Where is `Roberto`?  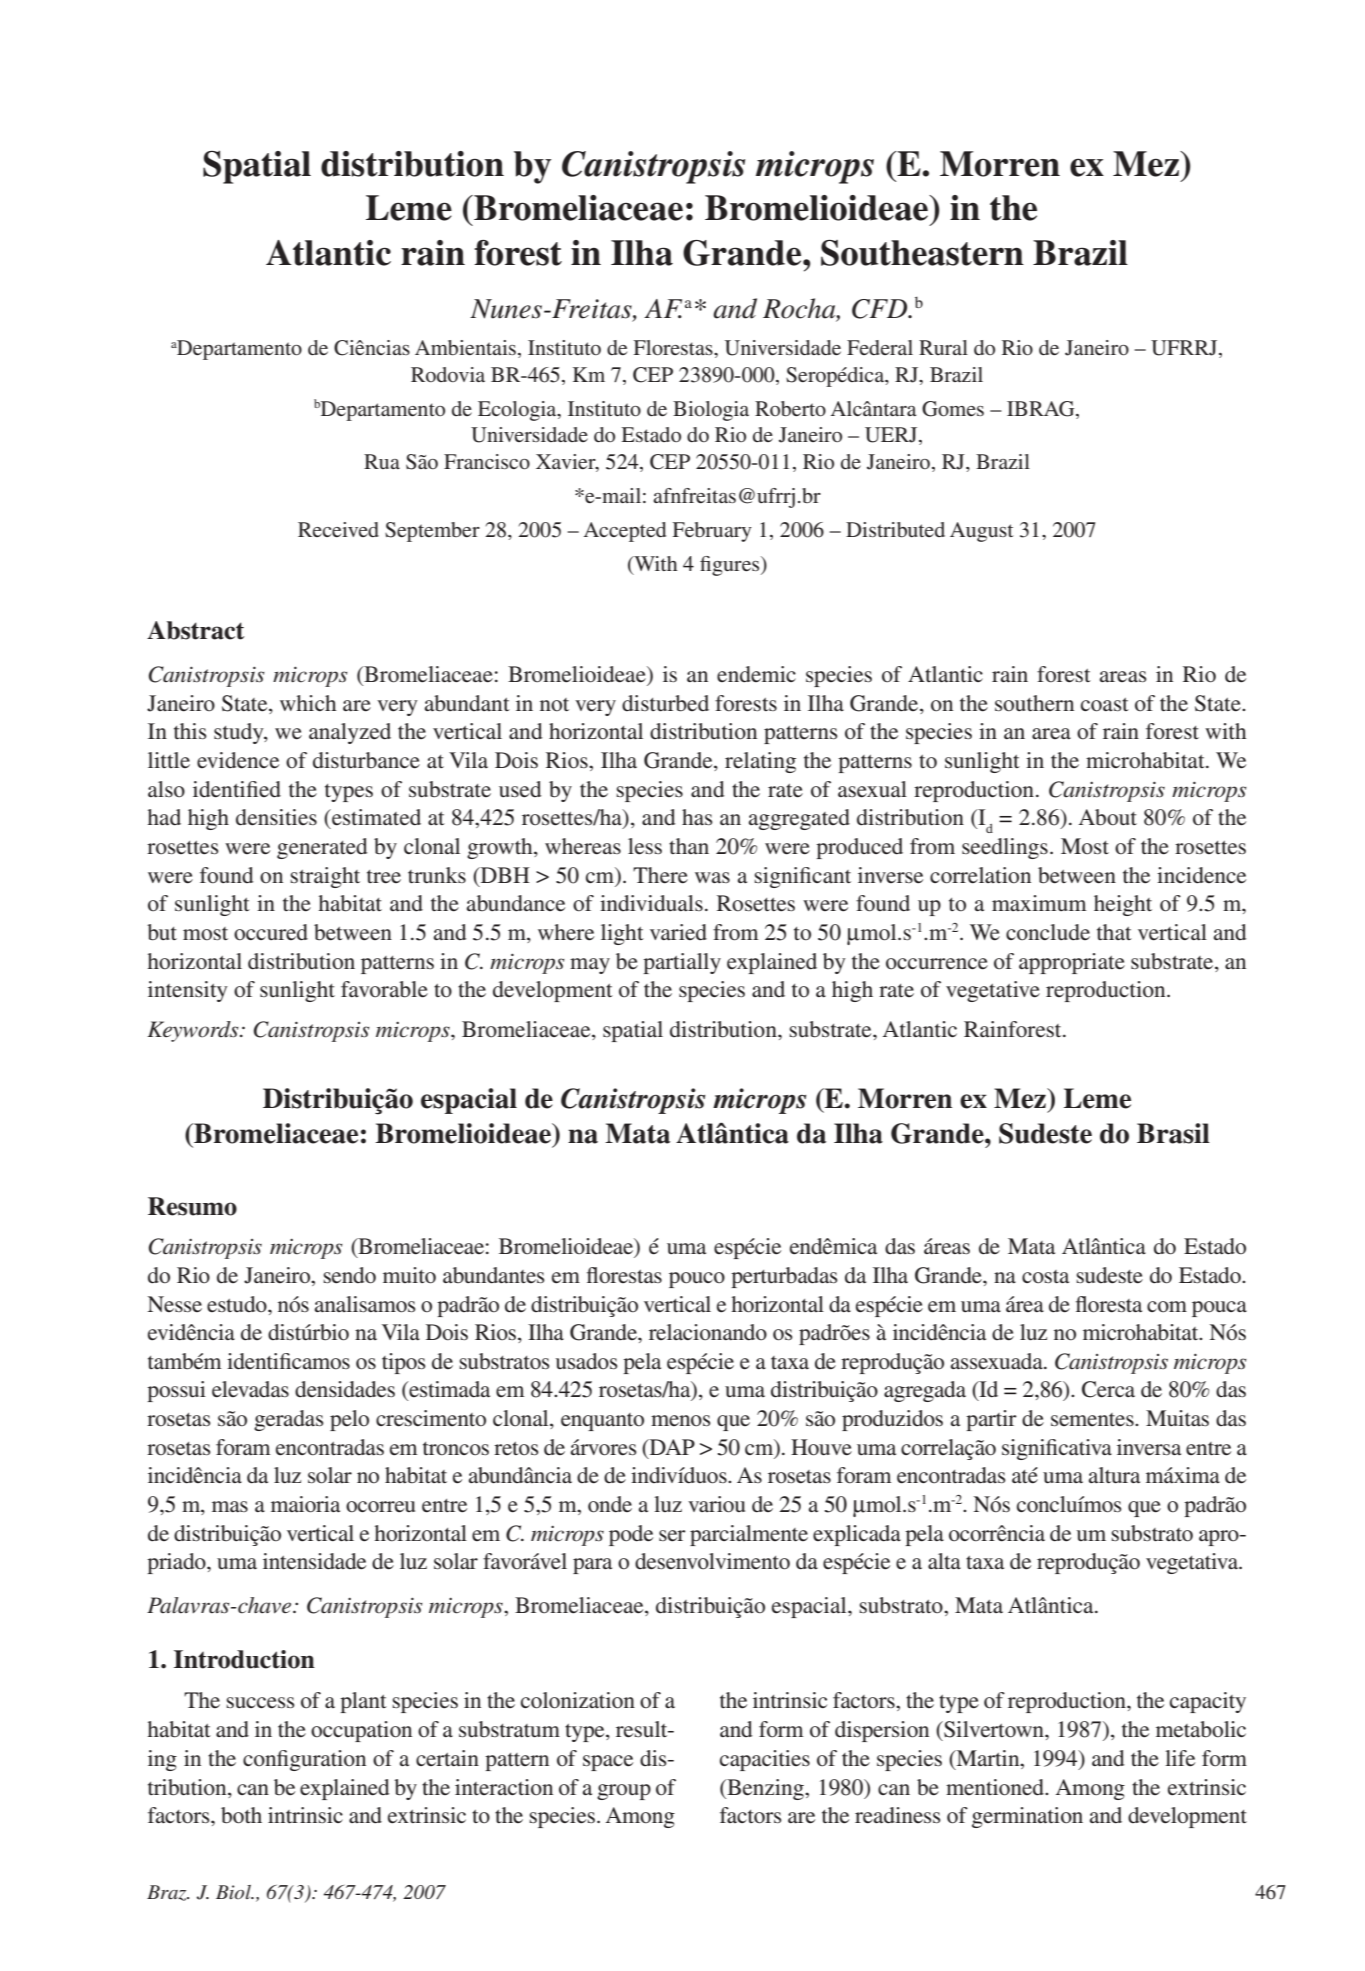 Roberto is located at coordinates (790, 409).
